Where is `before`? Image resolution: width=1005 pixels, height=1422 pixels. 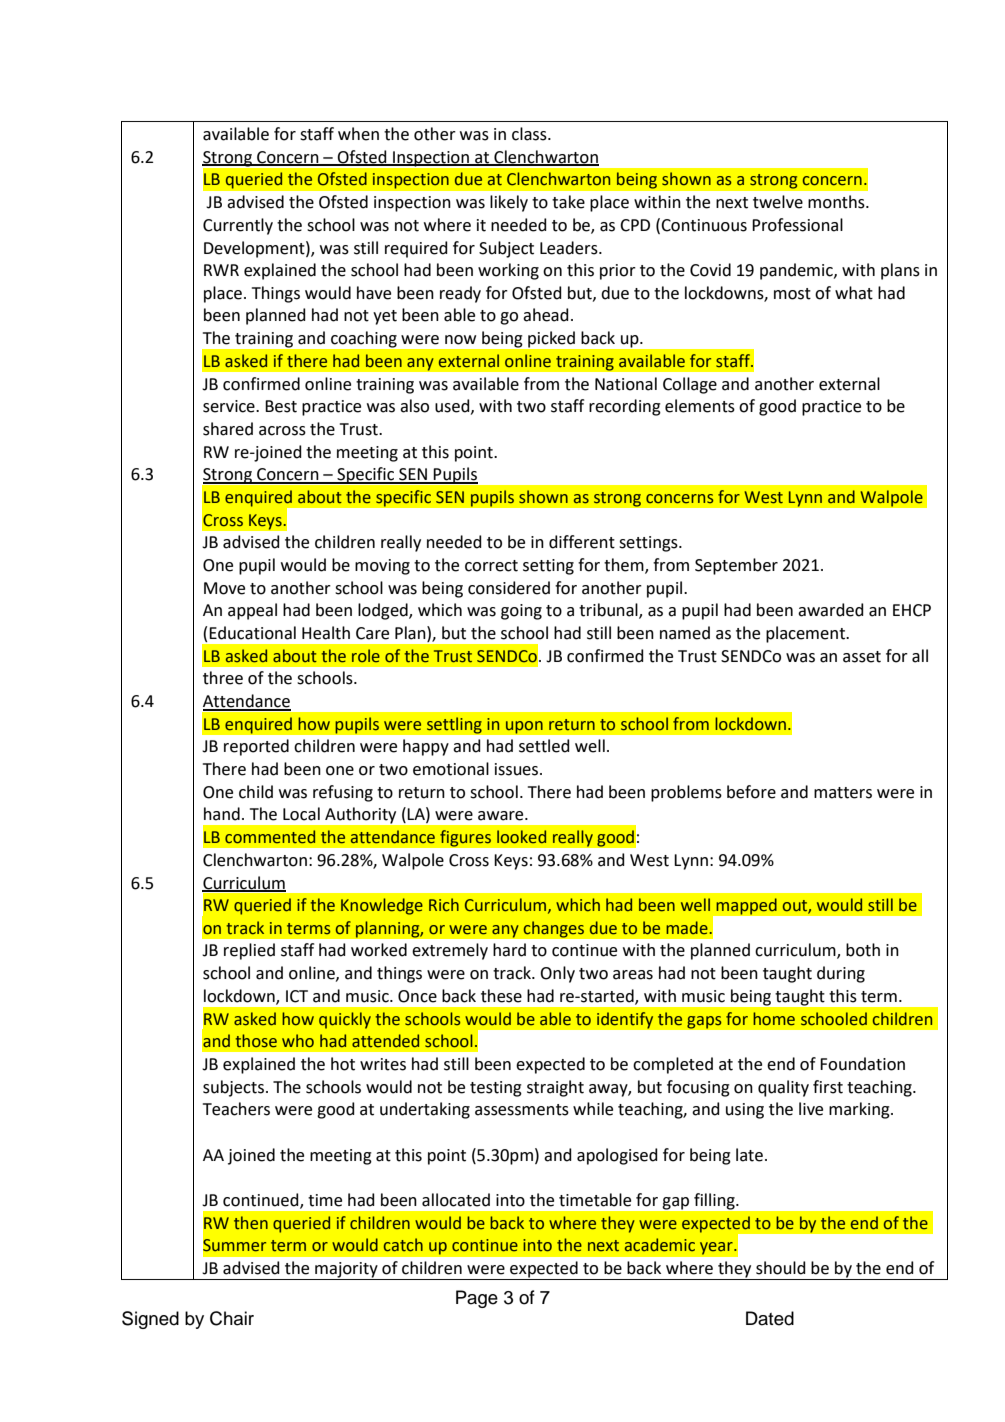 before is located at coordinates (751, 792).
